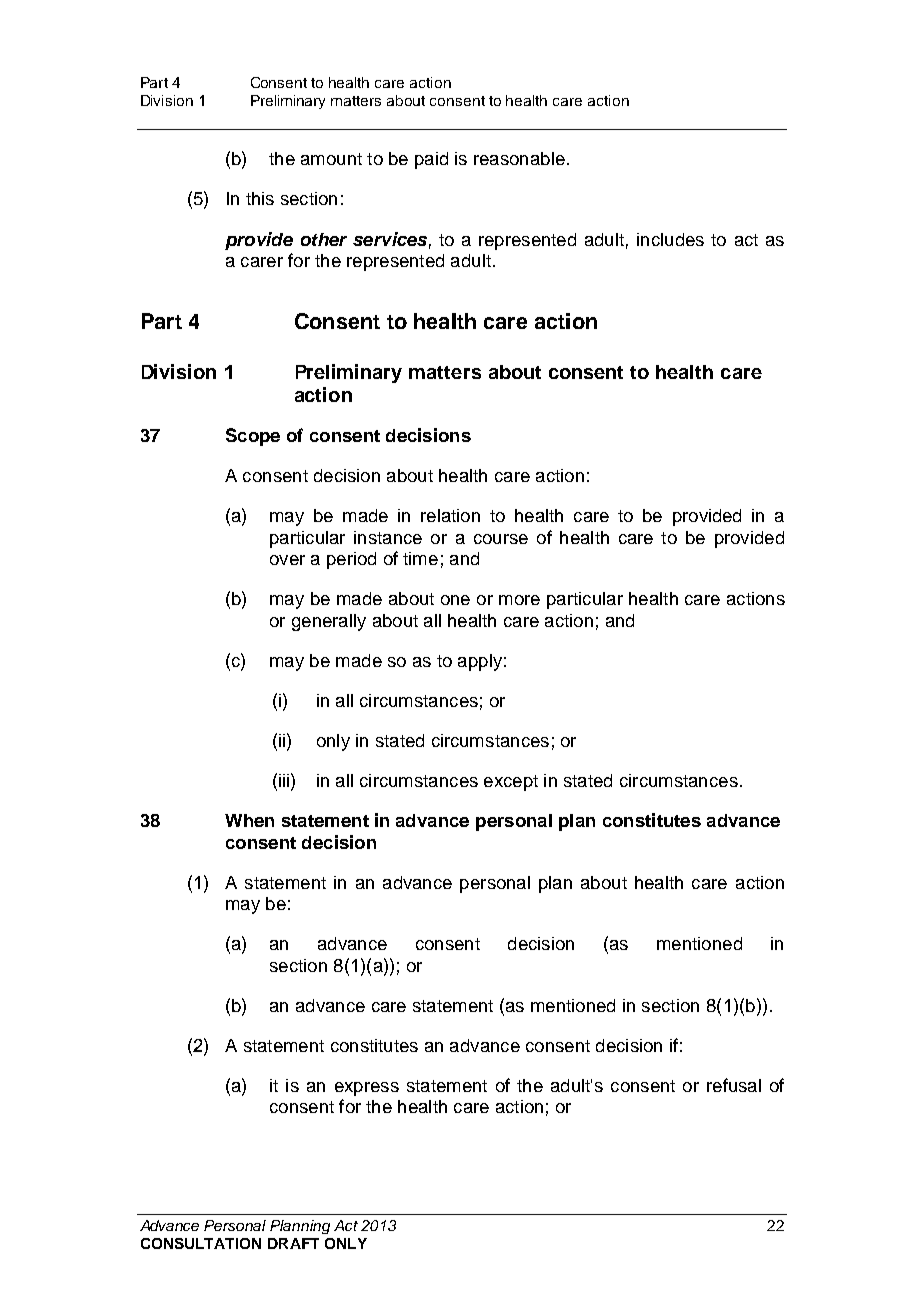 The height and width of the screenshot is (1308, 924). I want to click on iii, so click(284, 780).
